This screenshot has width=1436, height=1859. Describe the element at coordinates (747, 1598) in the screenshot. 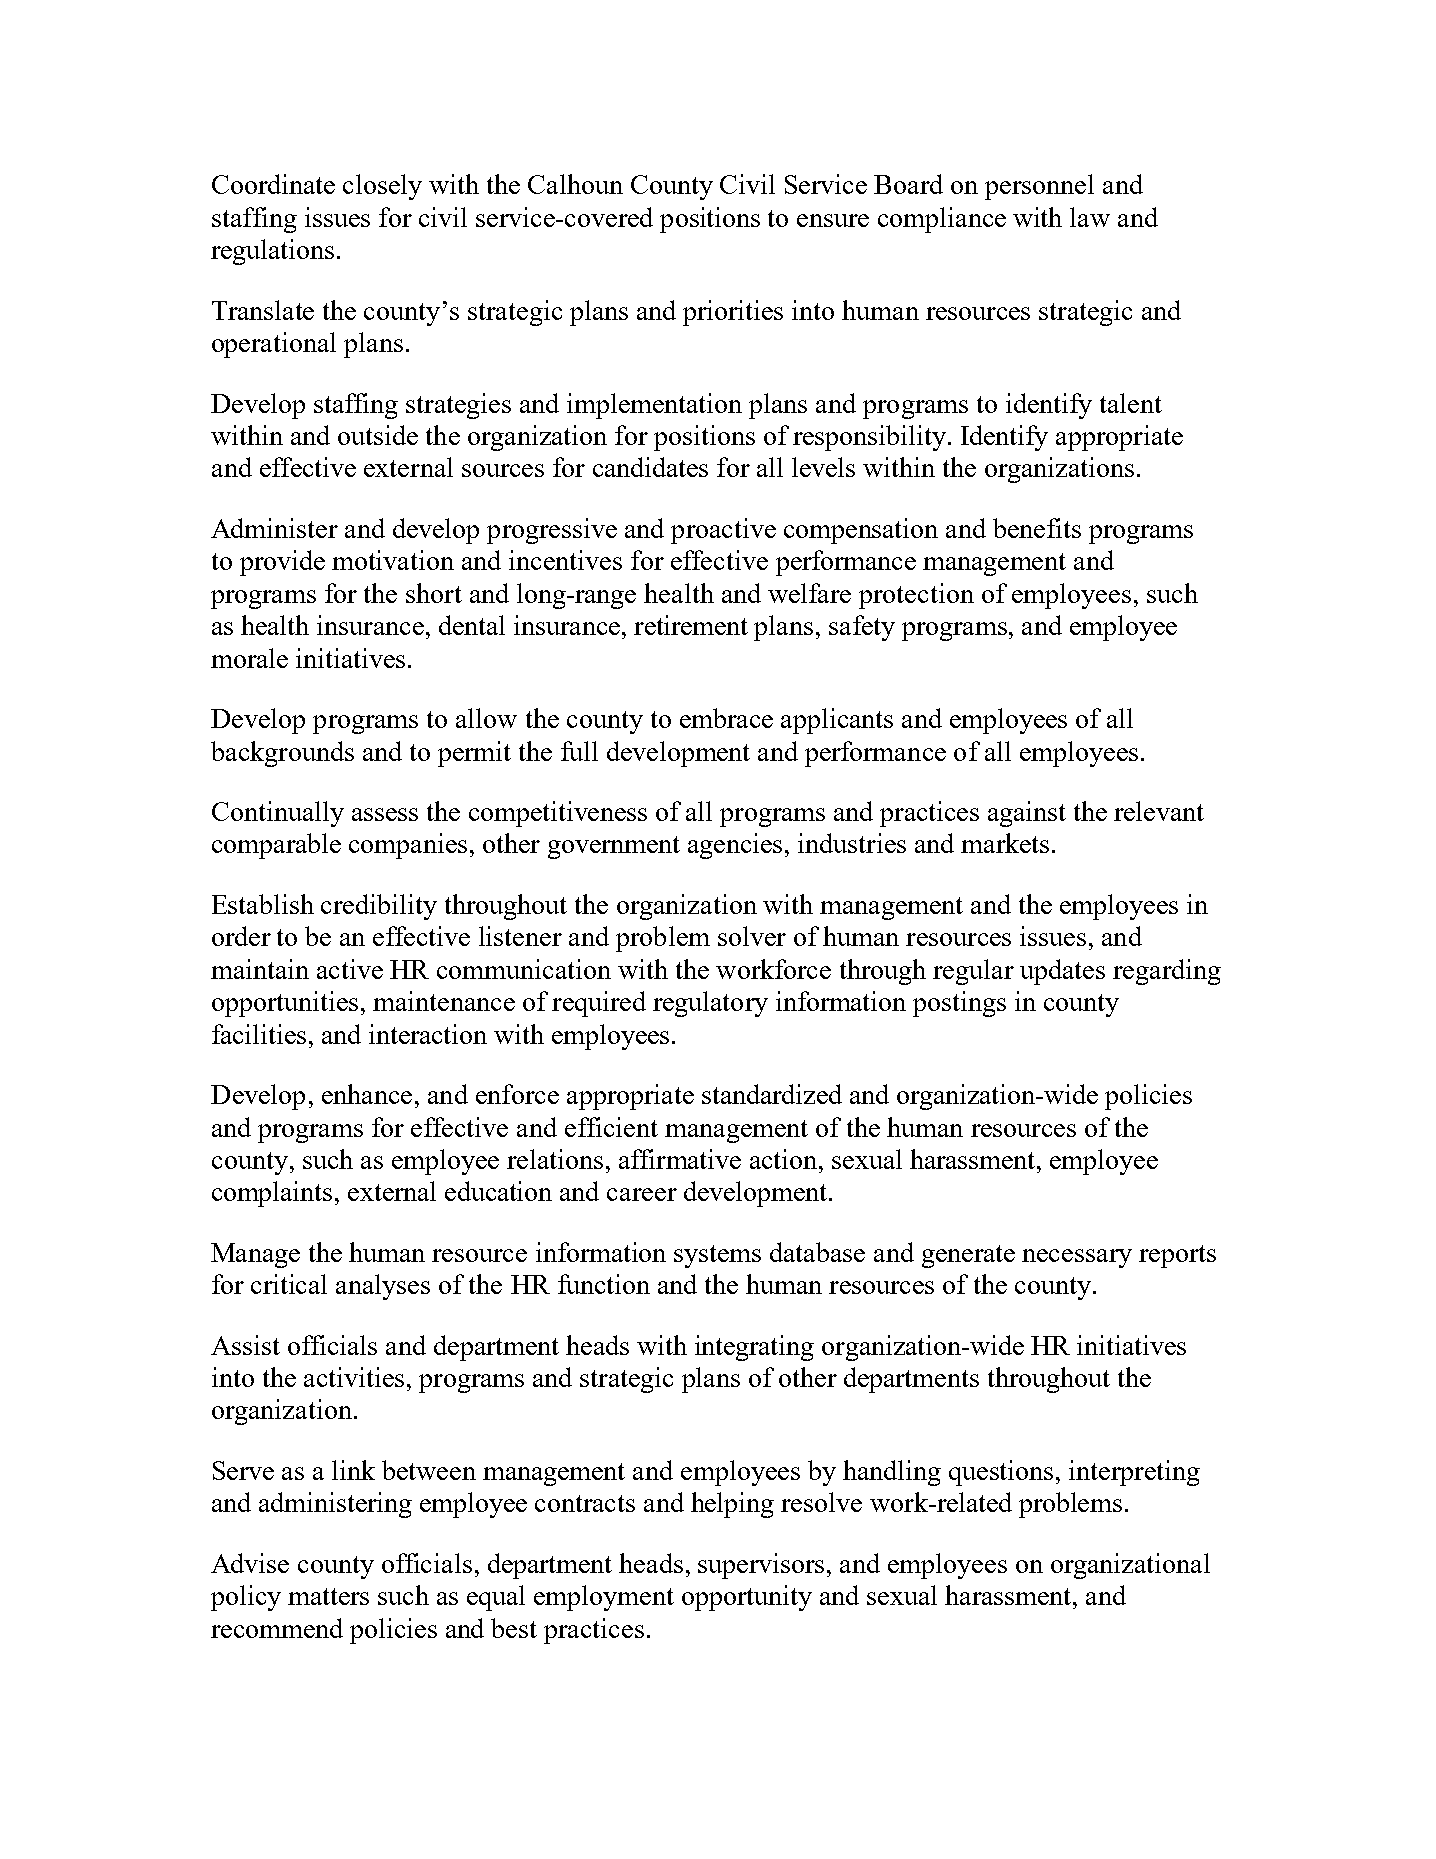

I see `opportunity` at that location.
